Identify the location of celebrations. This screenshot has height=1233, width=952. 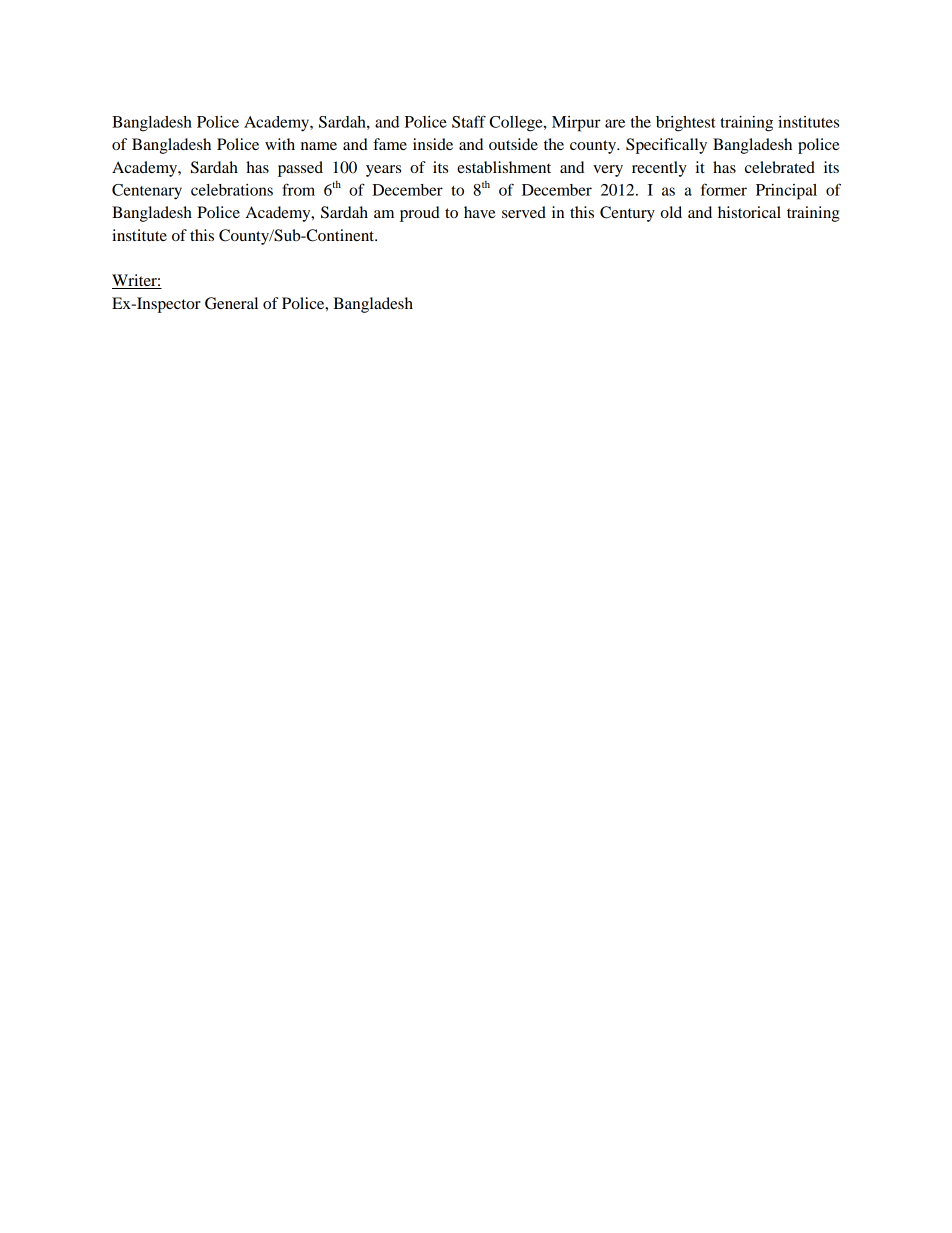
(232, 190).
